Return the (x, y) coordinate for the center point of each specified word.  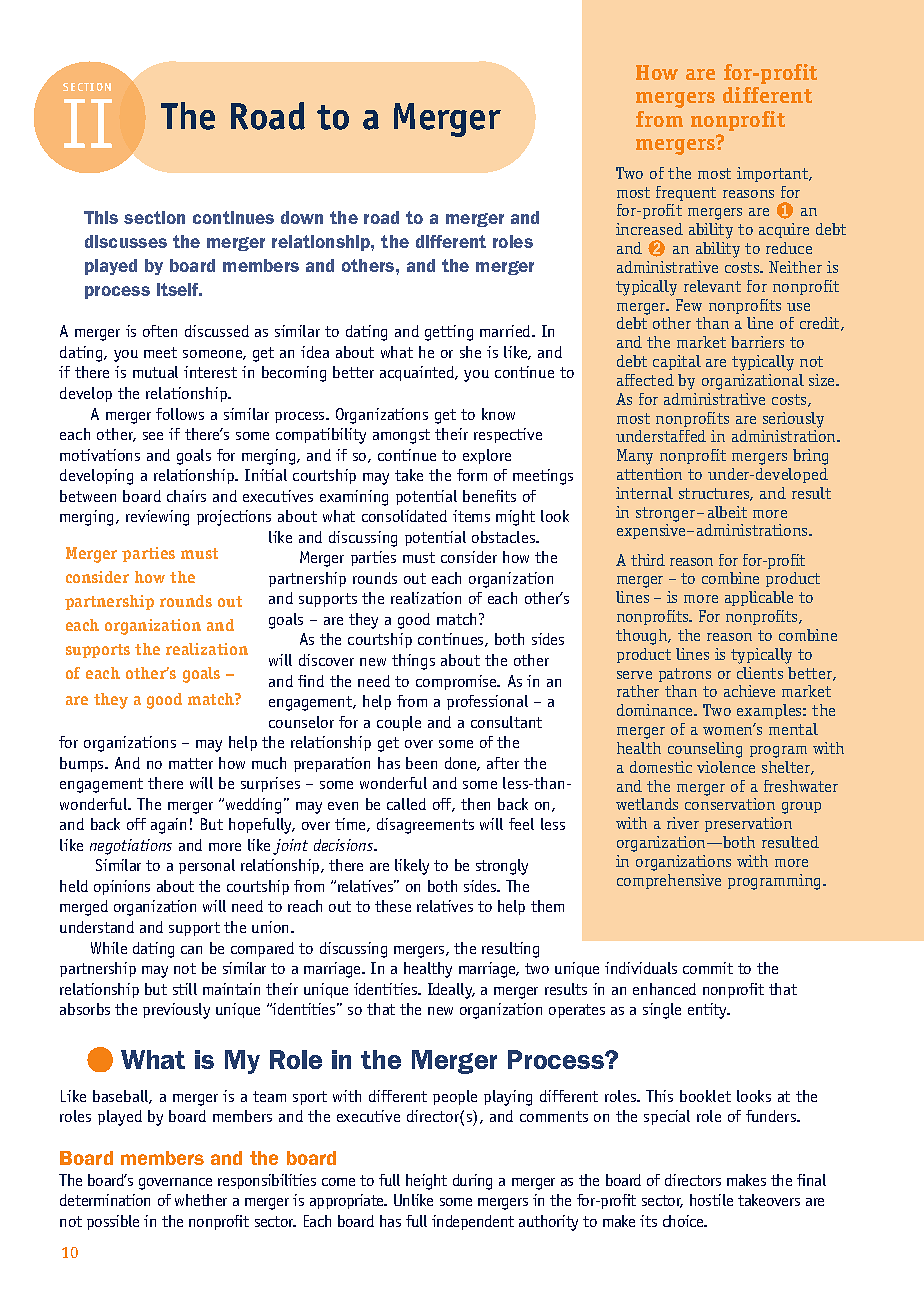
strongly (502, 867)
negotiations (131, 847)
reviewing (157, 518)
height (426, 1182)
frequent (686, 193)
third (648, 560)
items (471, 516)
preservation (748, 824)
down (302, 217)
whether (201, 1200)
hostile (711, 1200)
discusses (126, 241)
